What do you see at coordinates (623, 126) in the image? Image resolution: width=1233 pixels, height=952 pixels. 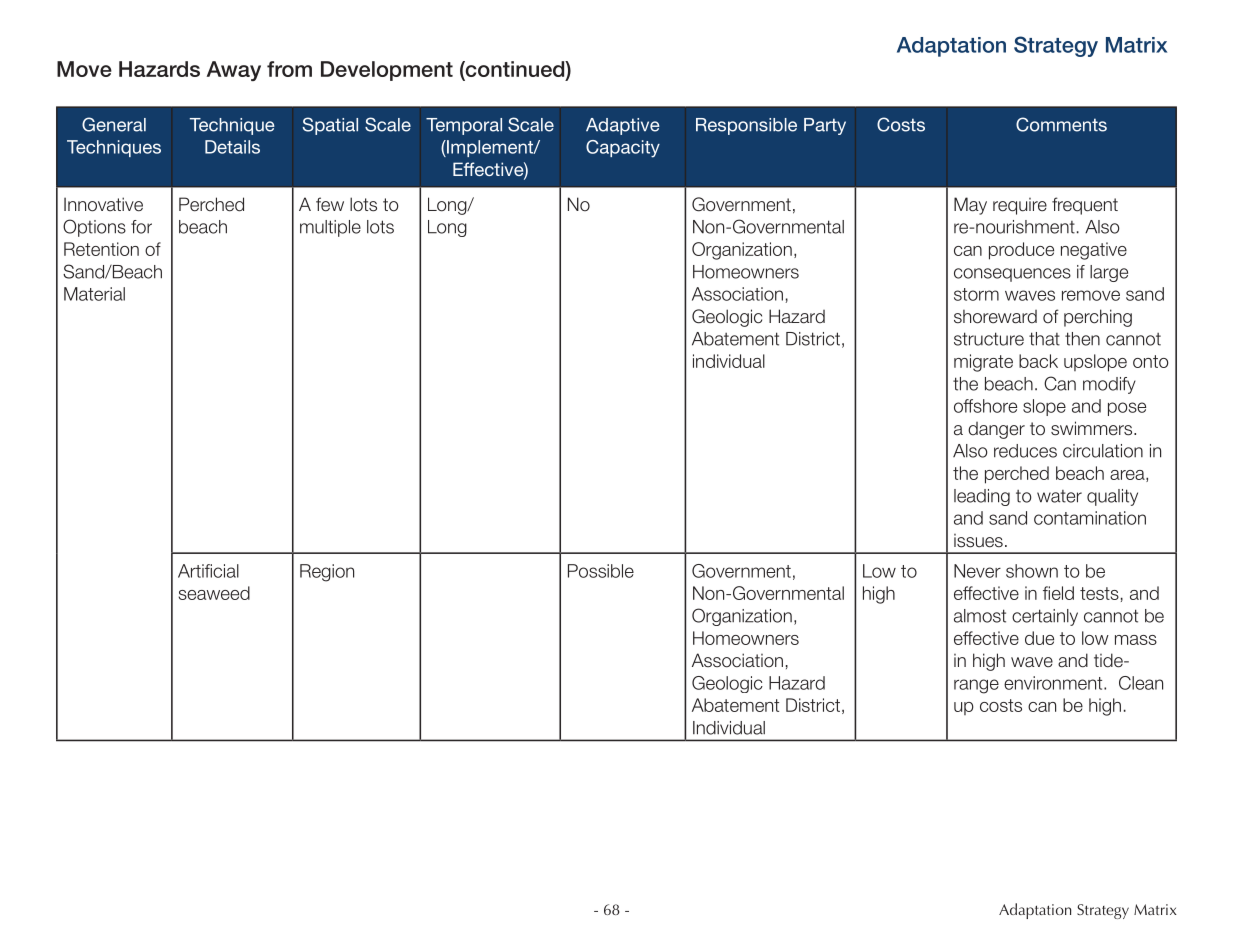 I see `Adaptive` at bounding box center [623, 126].
